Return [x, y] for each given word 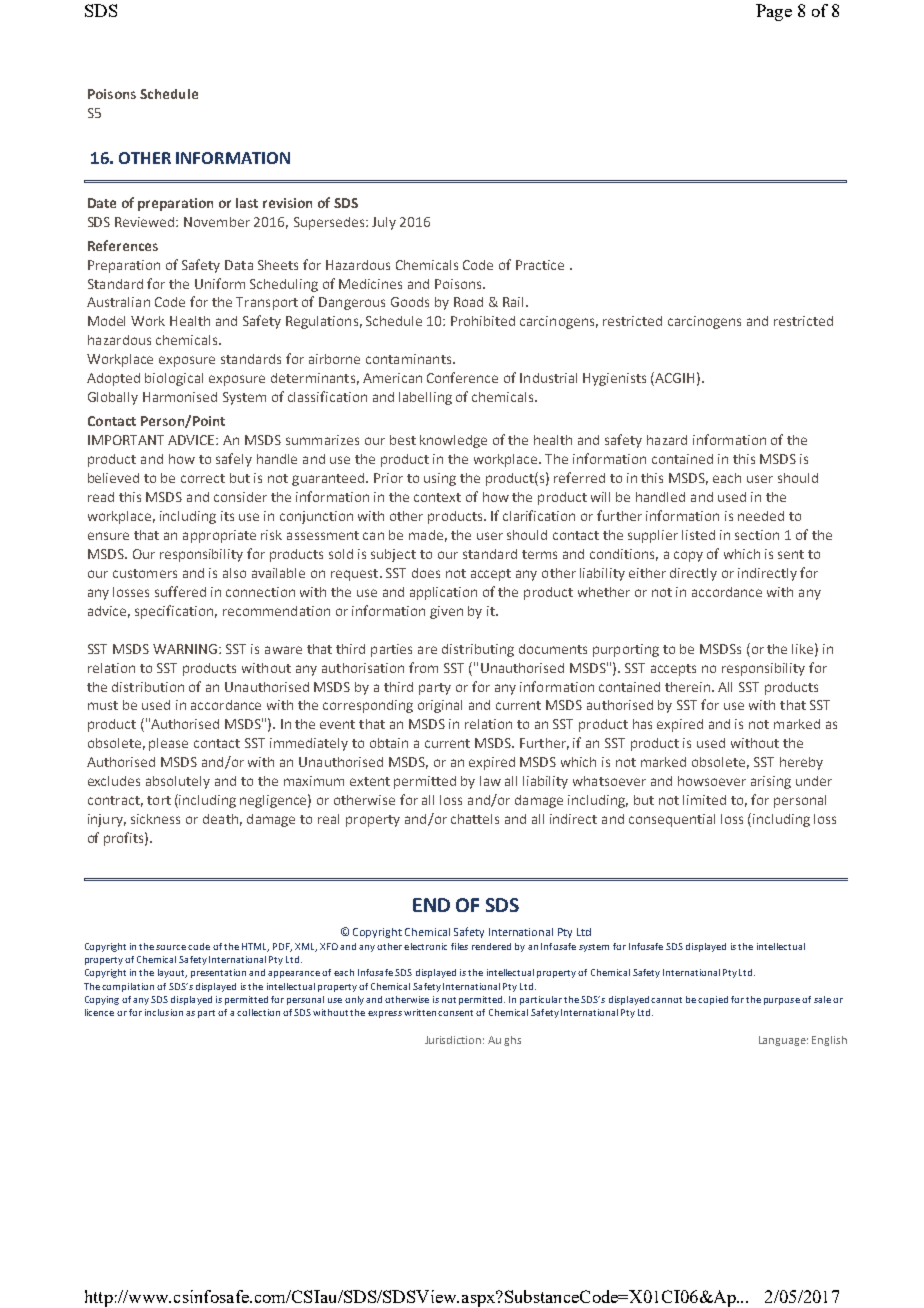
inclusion [164, 1012]
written [420, 1012]
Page [774, 12]
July [384, 223]
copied [713, 1000]
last [247, 203]
